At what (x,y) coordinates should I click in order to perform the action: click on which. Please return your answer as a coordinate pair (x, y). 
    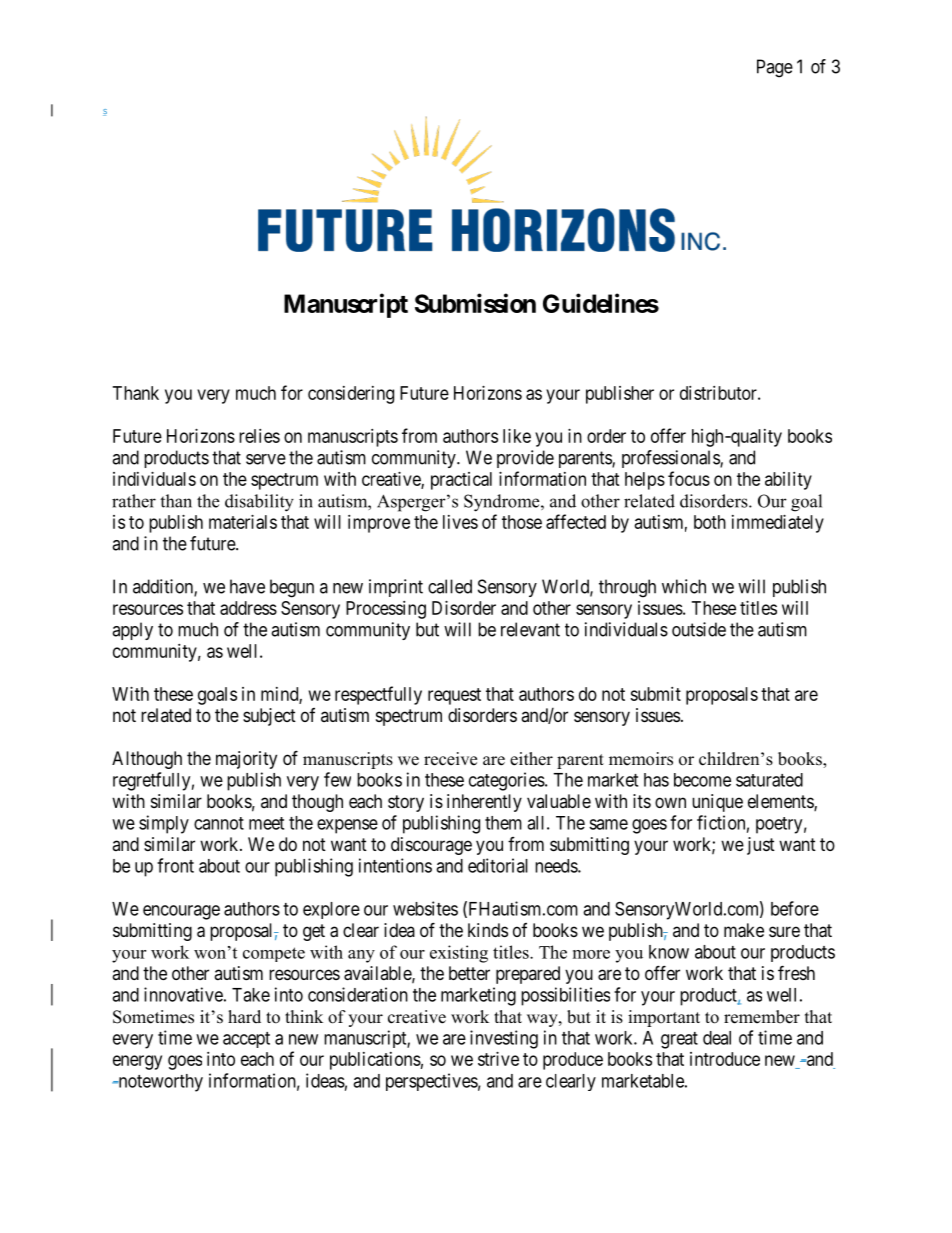
    Looking at the image, I should click on (684, 586).
